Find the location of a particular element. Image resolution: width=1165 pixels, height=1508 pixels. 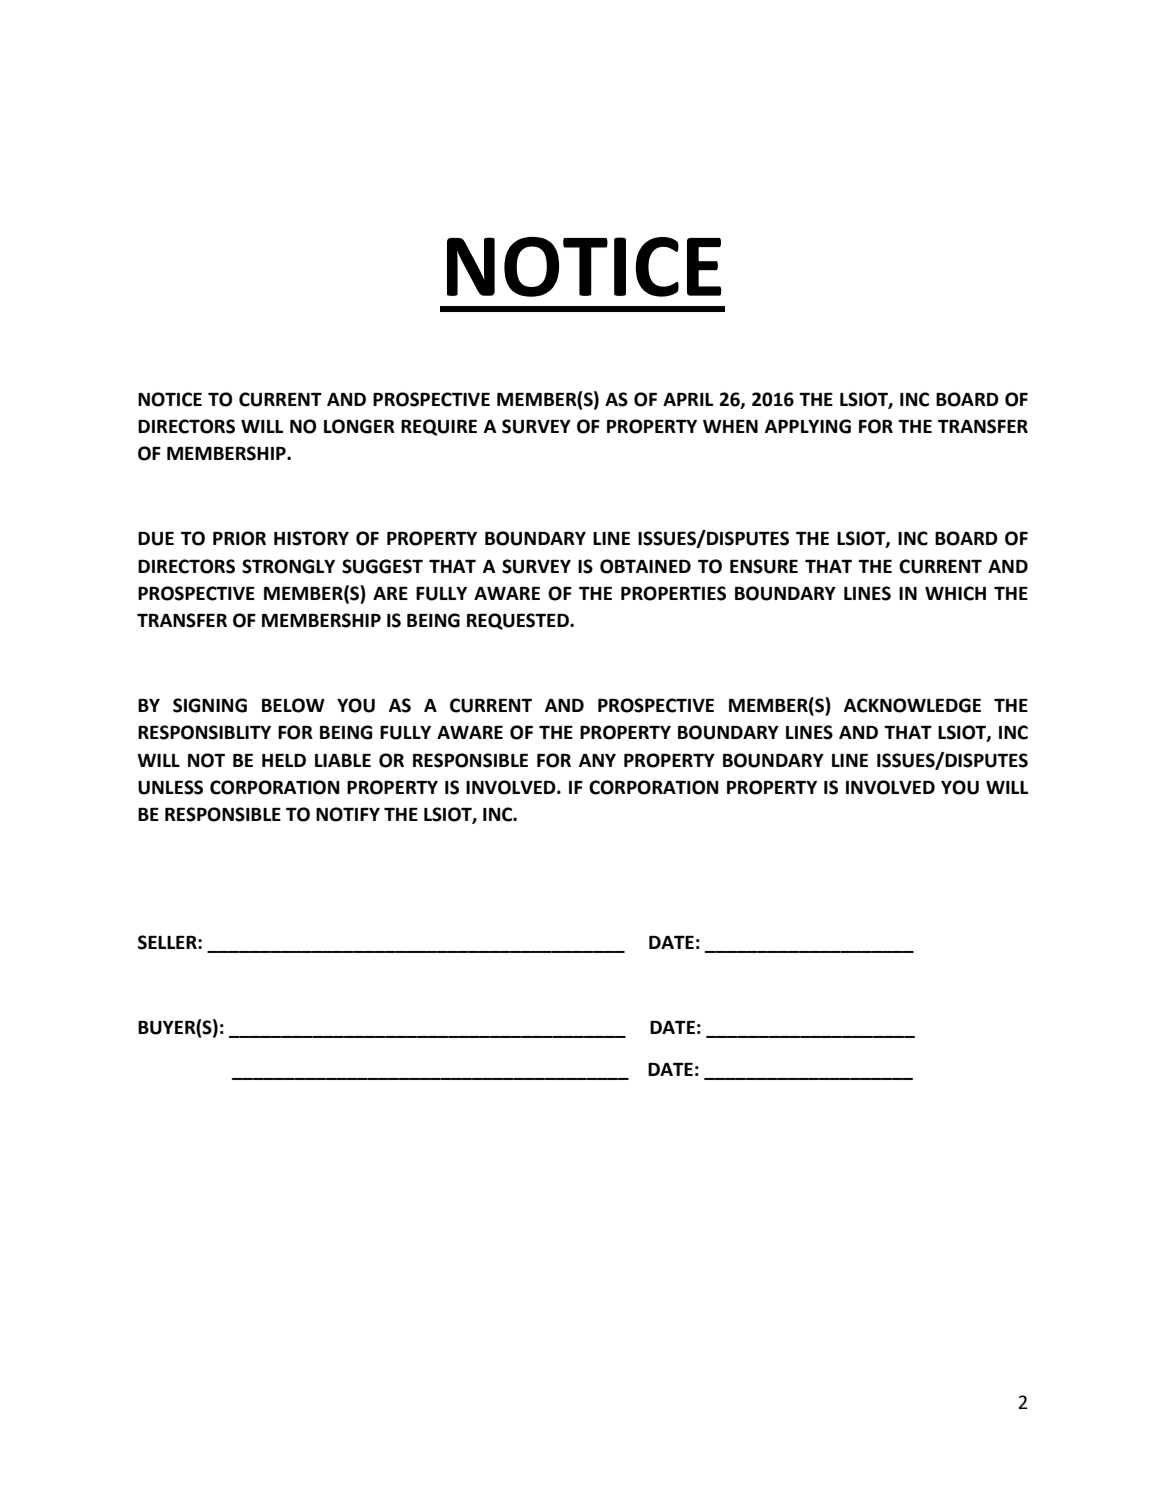

LONGER is located at coordinates (359, 426).
